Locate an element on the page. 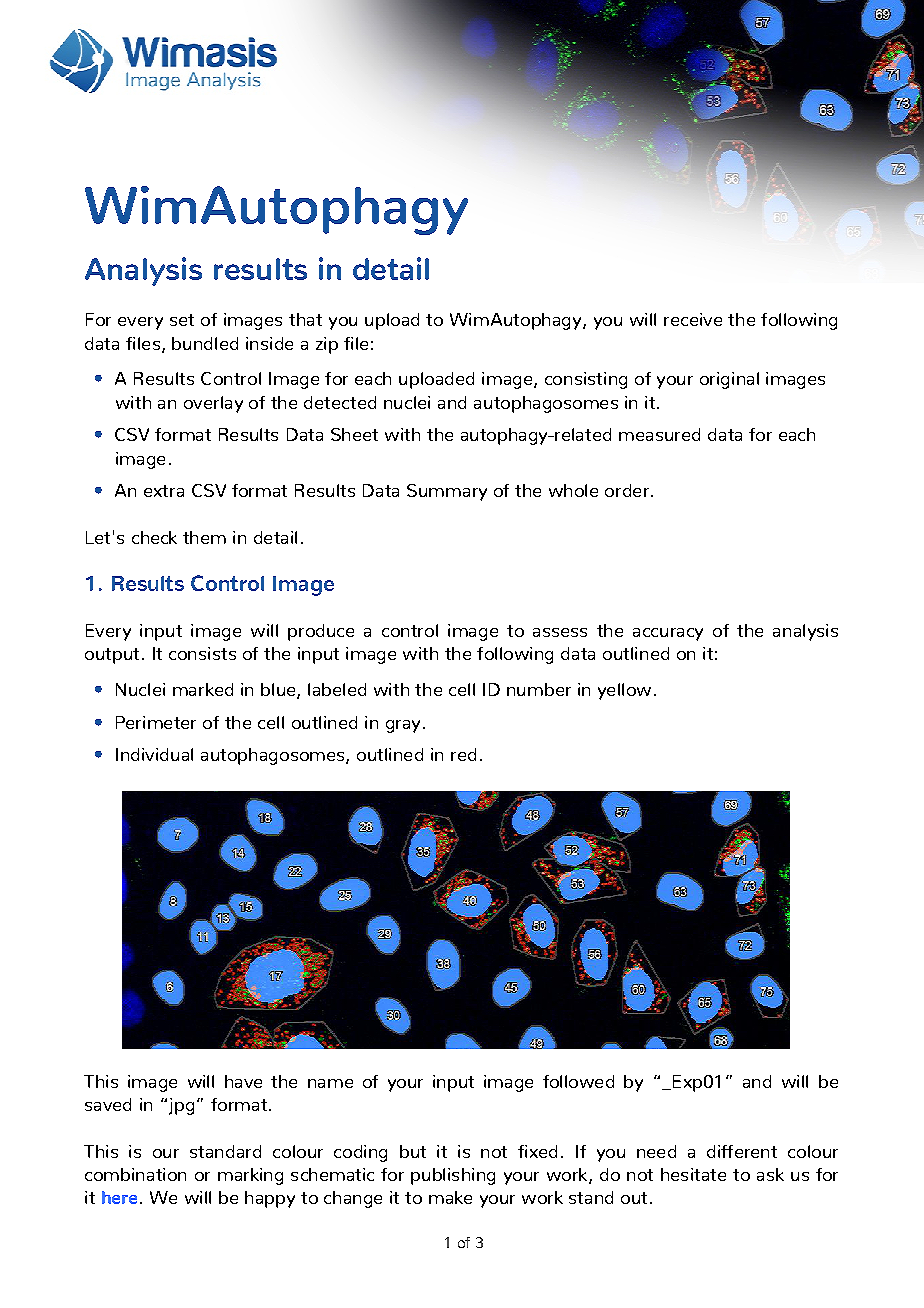 This document has height=1308, width=924. name is located at coordinates (330, 1083).
